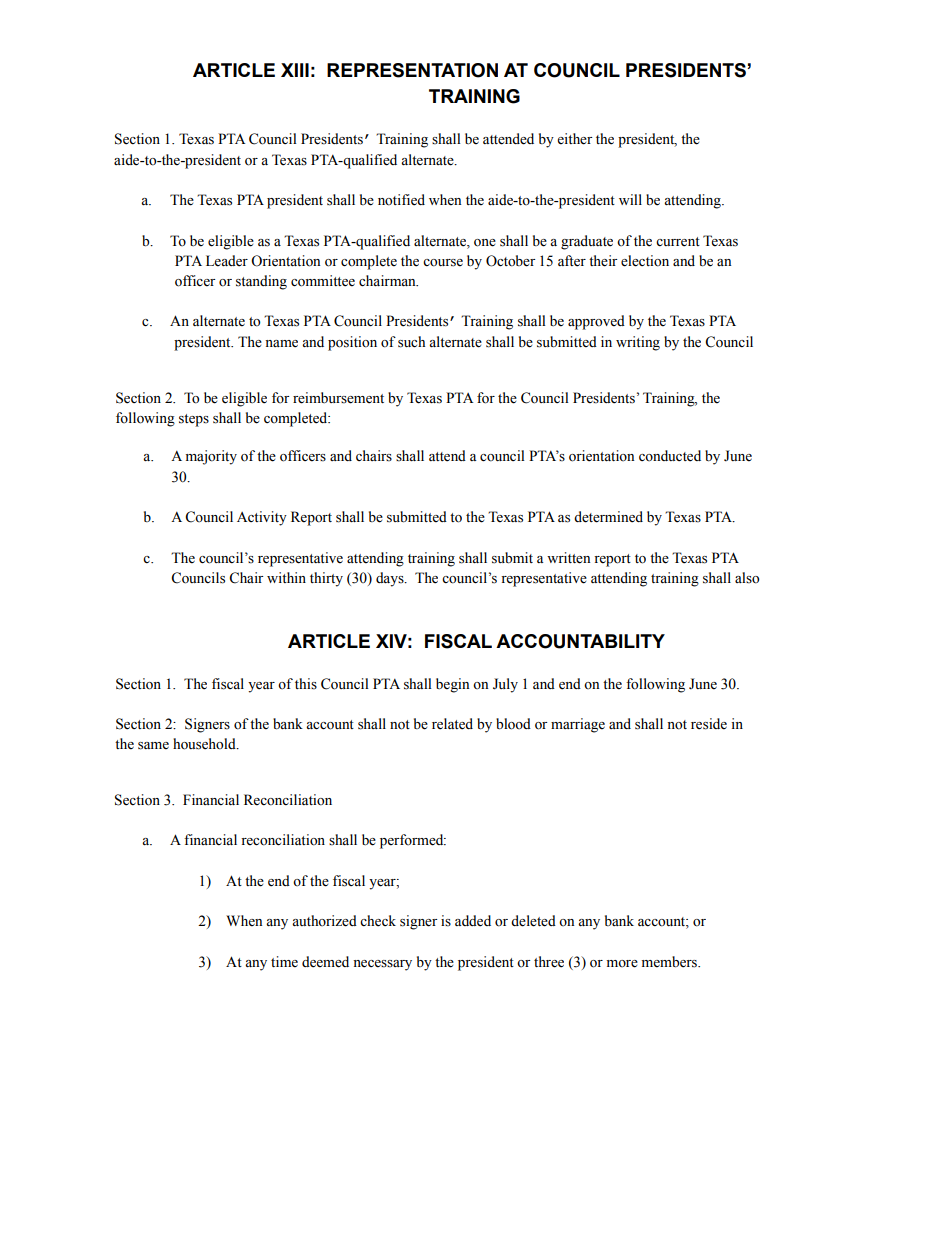  Describe the element at coordinates (412, 70) in the screenshot. I see `REPRESENTATION` at that location.
